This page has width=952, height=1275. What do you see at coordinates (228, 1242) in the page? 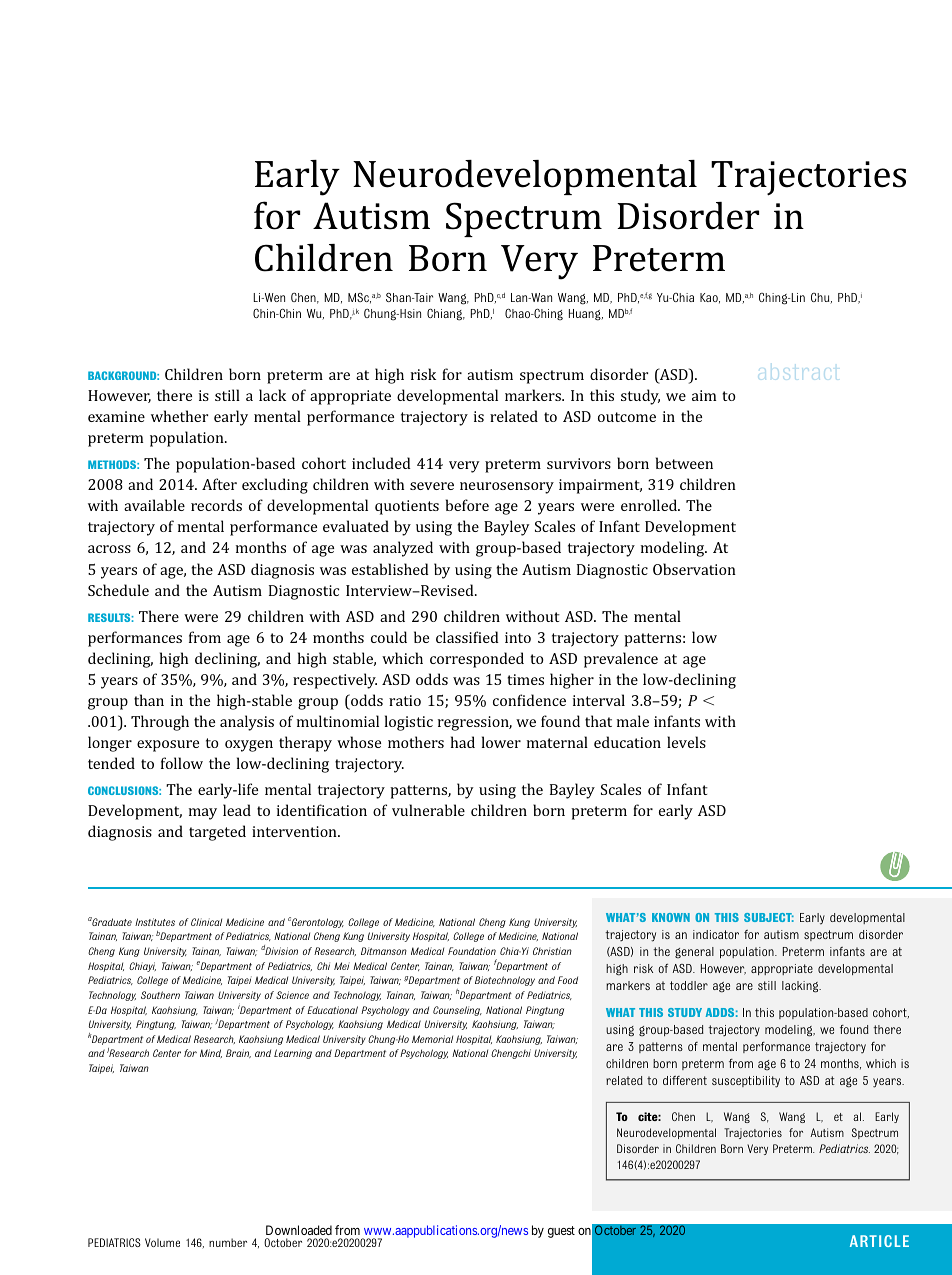
I see `number` at bounding box center [228, 1242].
